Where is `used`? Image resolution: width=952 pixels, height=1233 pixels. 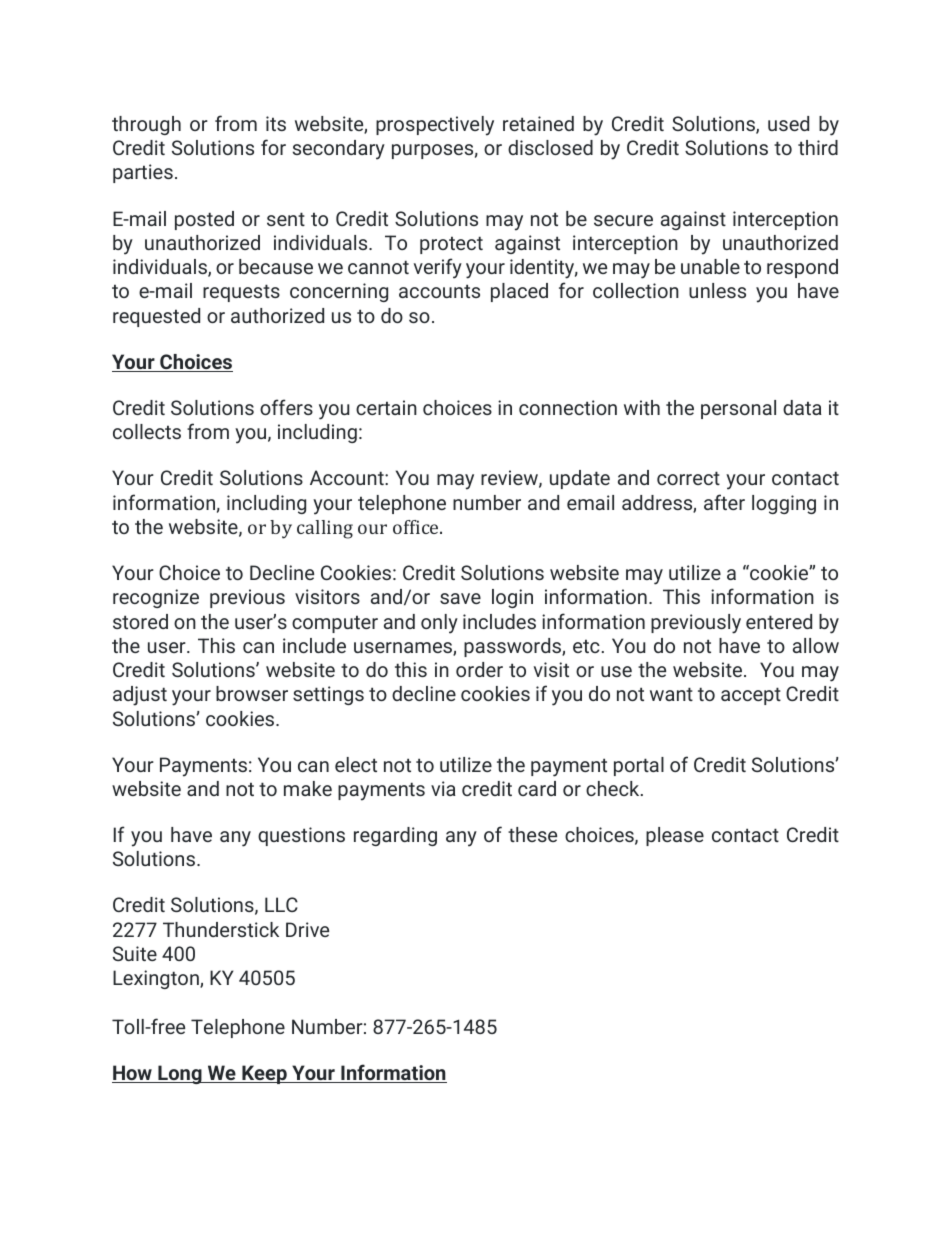
used is located at coordinates (788, 123).
